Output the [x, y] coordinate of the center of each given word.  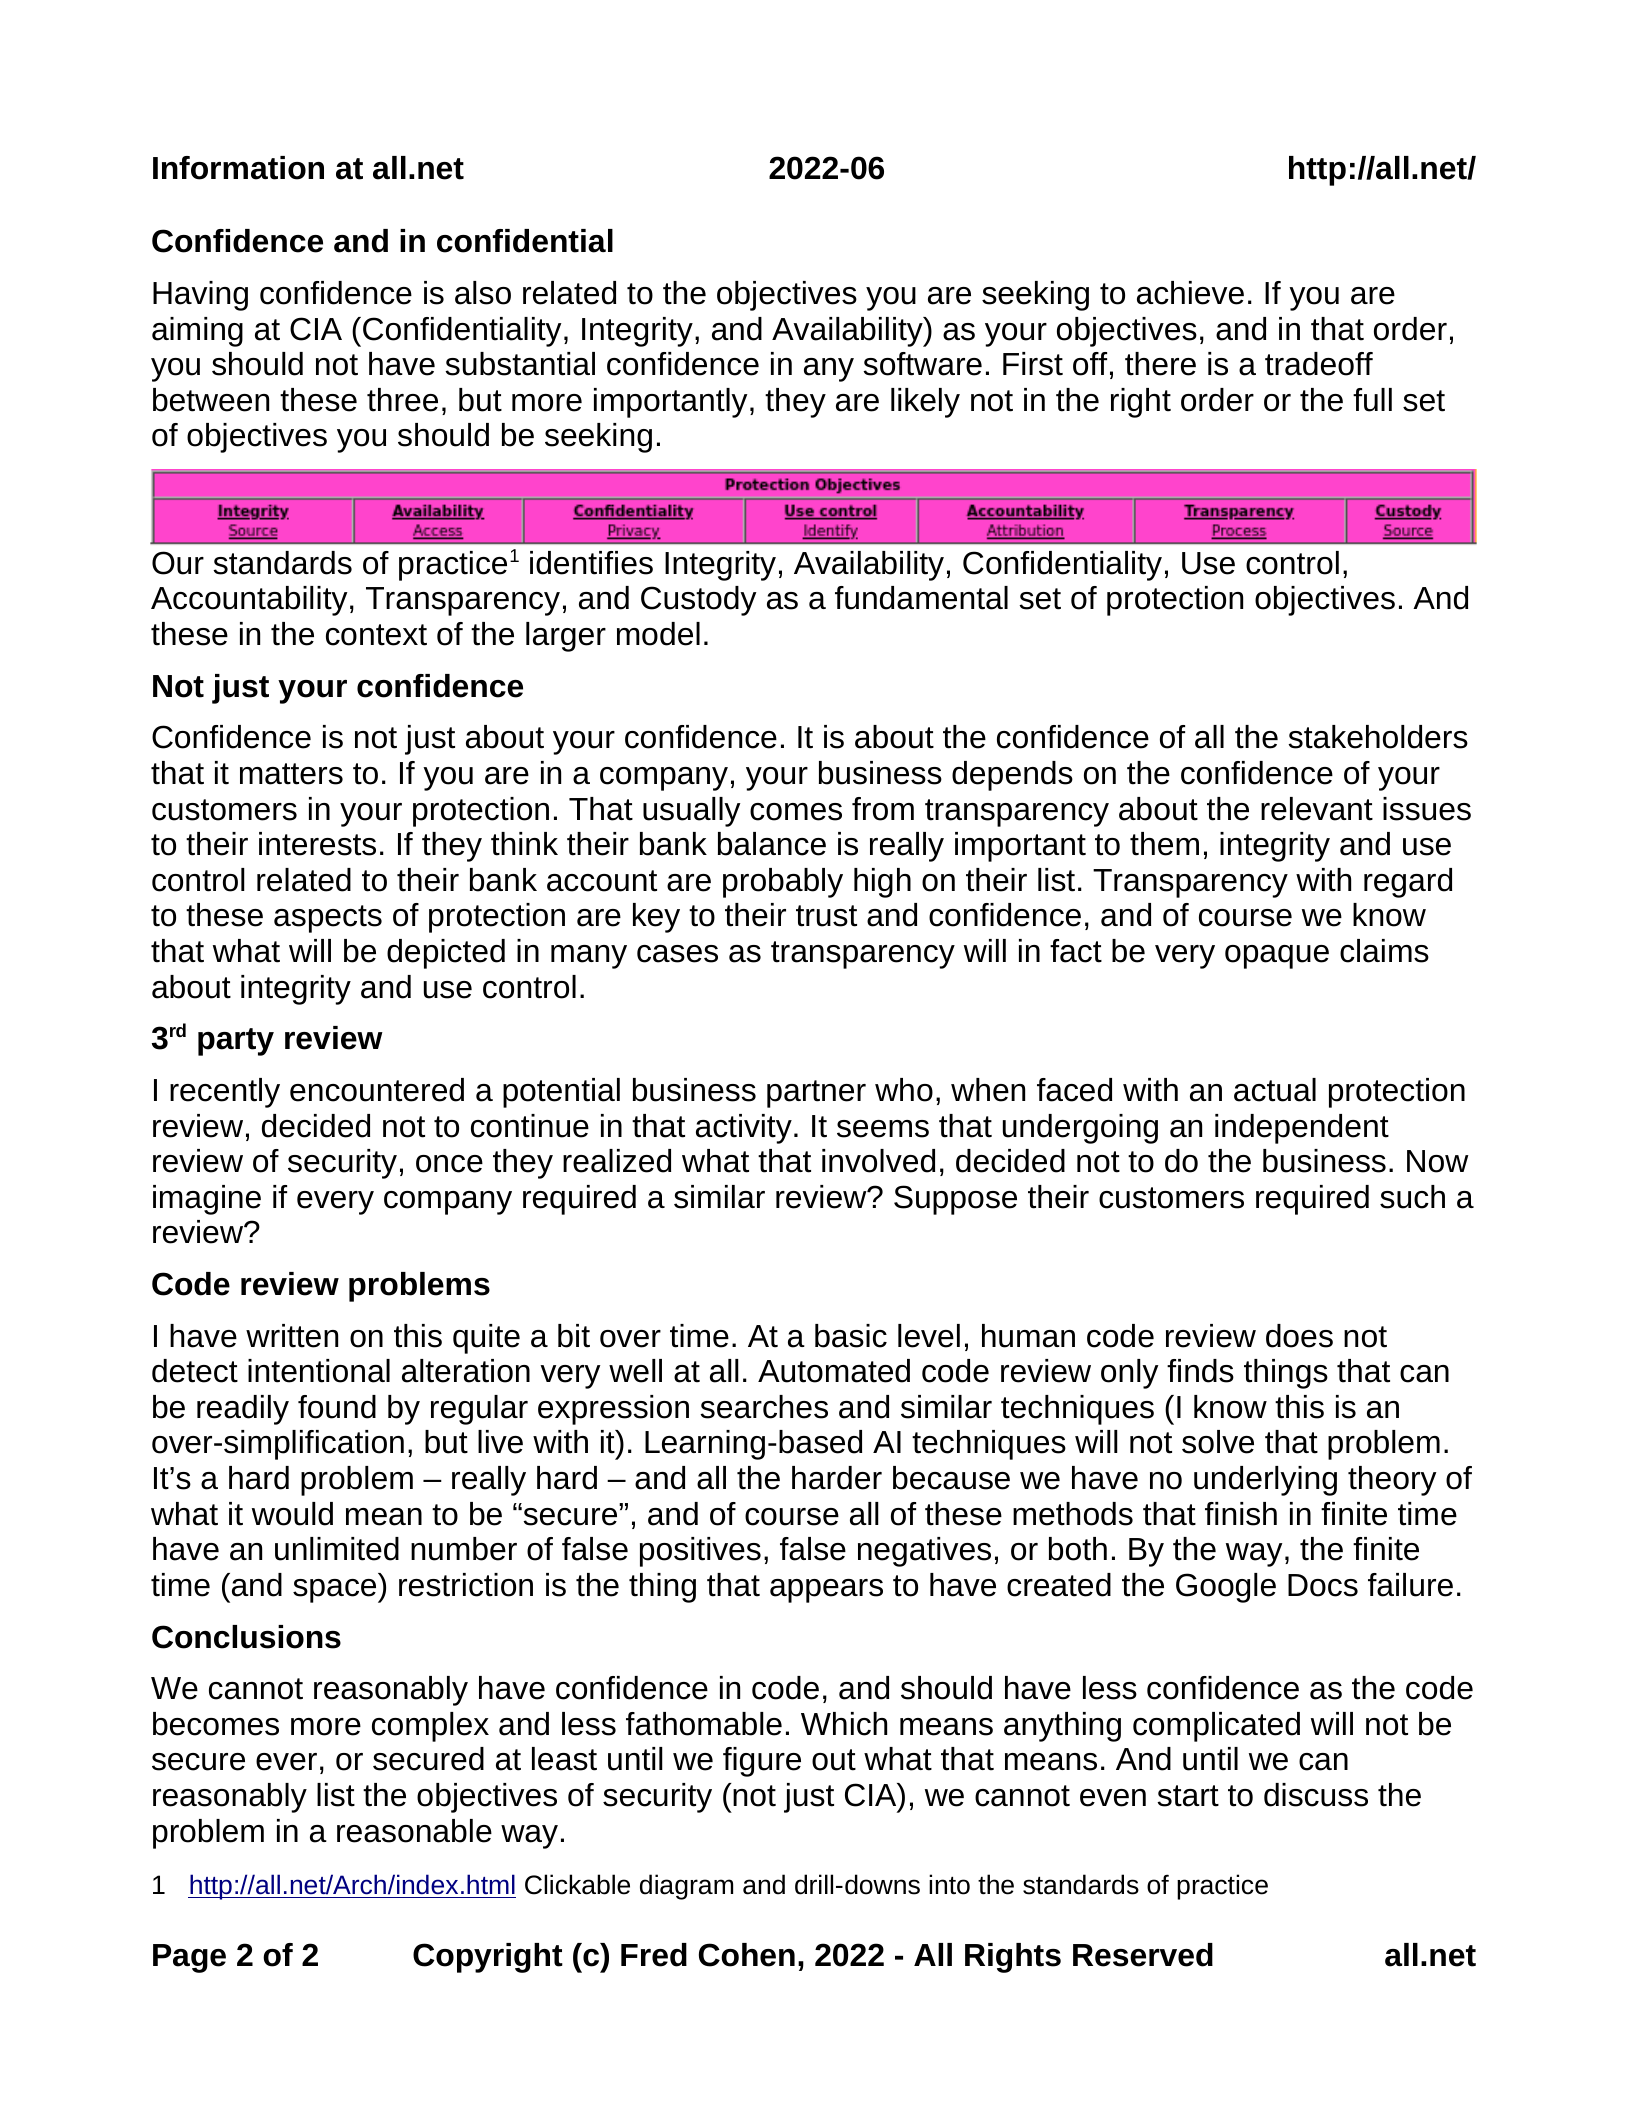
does [1299, 1336]
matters [291, 774]
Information [238, 168]
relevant [1317, 809]
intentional [319, 1371]
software [922, 364]
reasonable [414, 1831]
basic [851, 1336]
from [883, 809]
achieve [1190, 293]
